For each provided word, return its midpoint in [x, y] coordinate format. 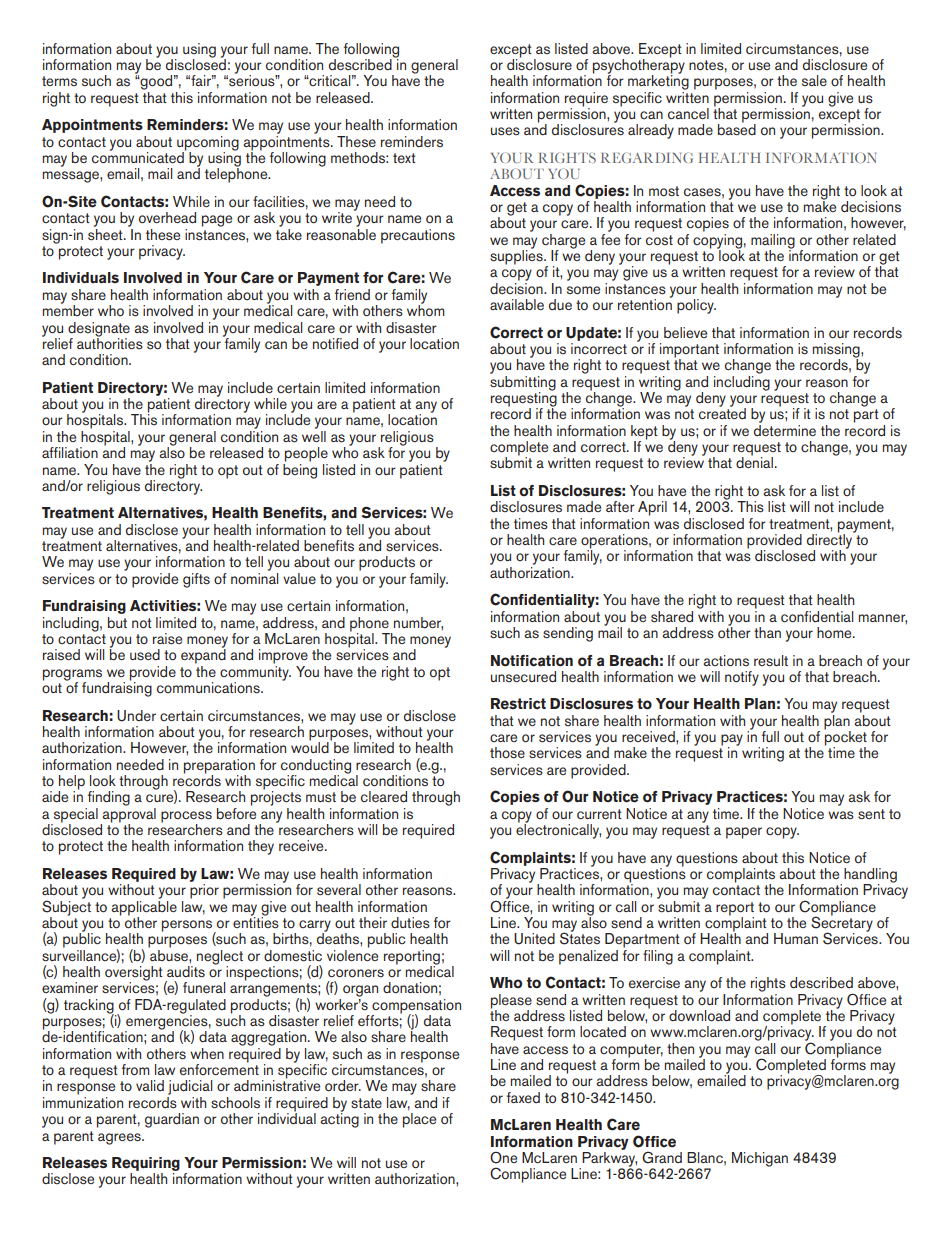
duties [410, 923]
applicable [144, 908]
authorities [110, 342]
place [419, 1120]
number [418, 623]
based [737, 129]
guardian [172, 1120]
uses [505, 131]
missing [837, 351]
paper [744, 833]
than [767, 632]
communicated [139, 156]
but [117, 622]
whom [426, 309]
